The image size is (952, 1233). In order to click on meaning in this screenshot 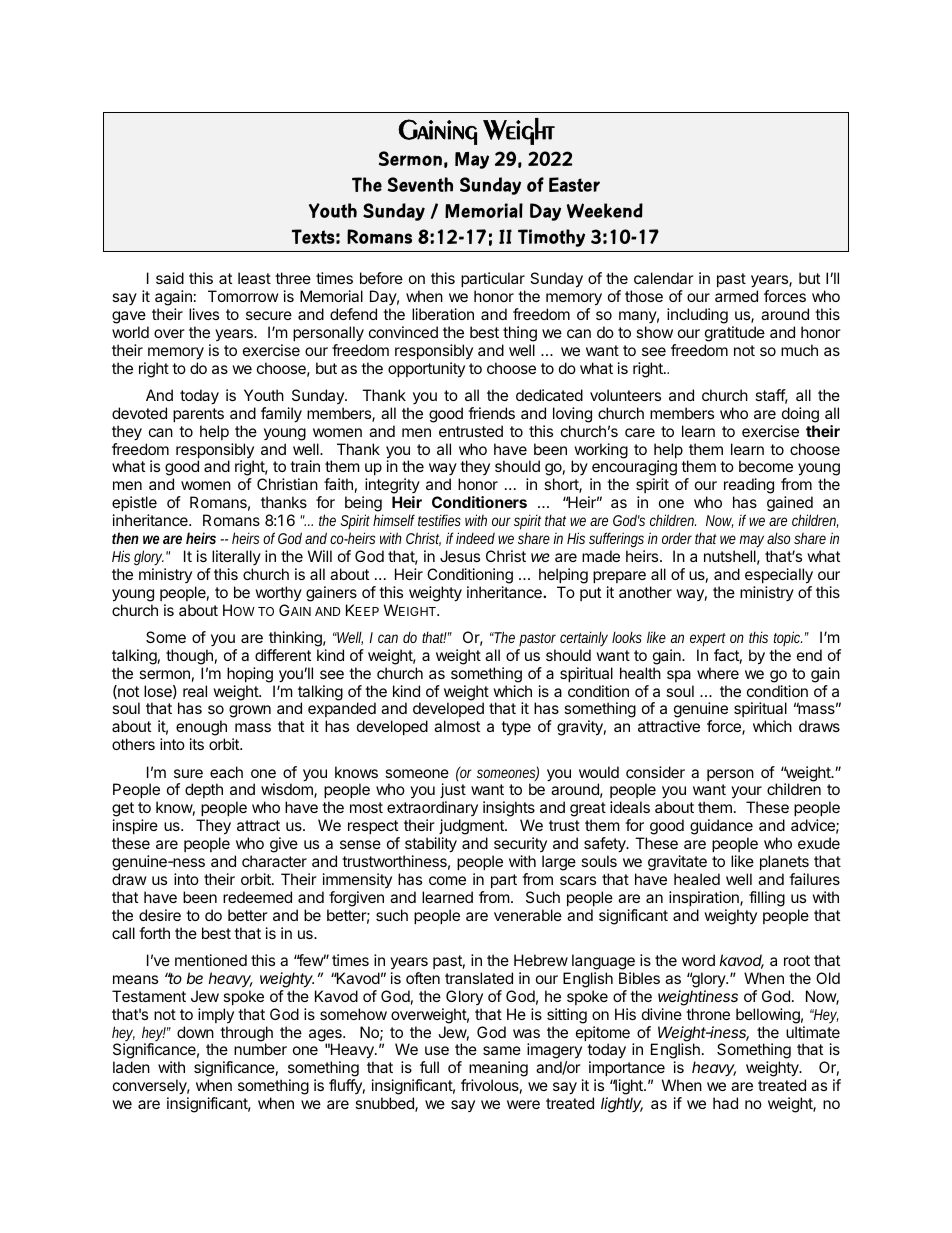, I will do `click(498, 1070)`.
